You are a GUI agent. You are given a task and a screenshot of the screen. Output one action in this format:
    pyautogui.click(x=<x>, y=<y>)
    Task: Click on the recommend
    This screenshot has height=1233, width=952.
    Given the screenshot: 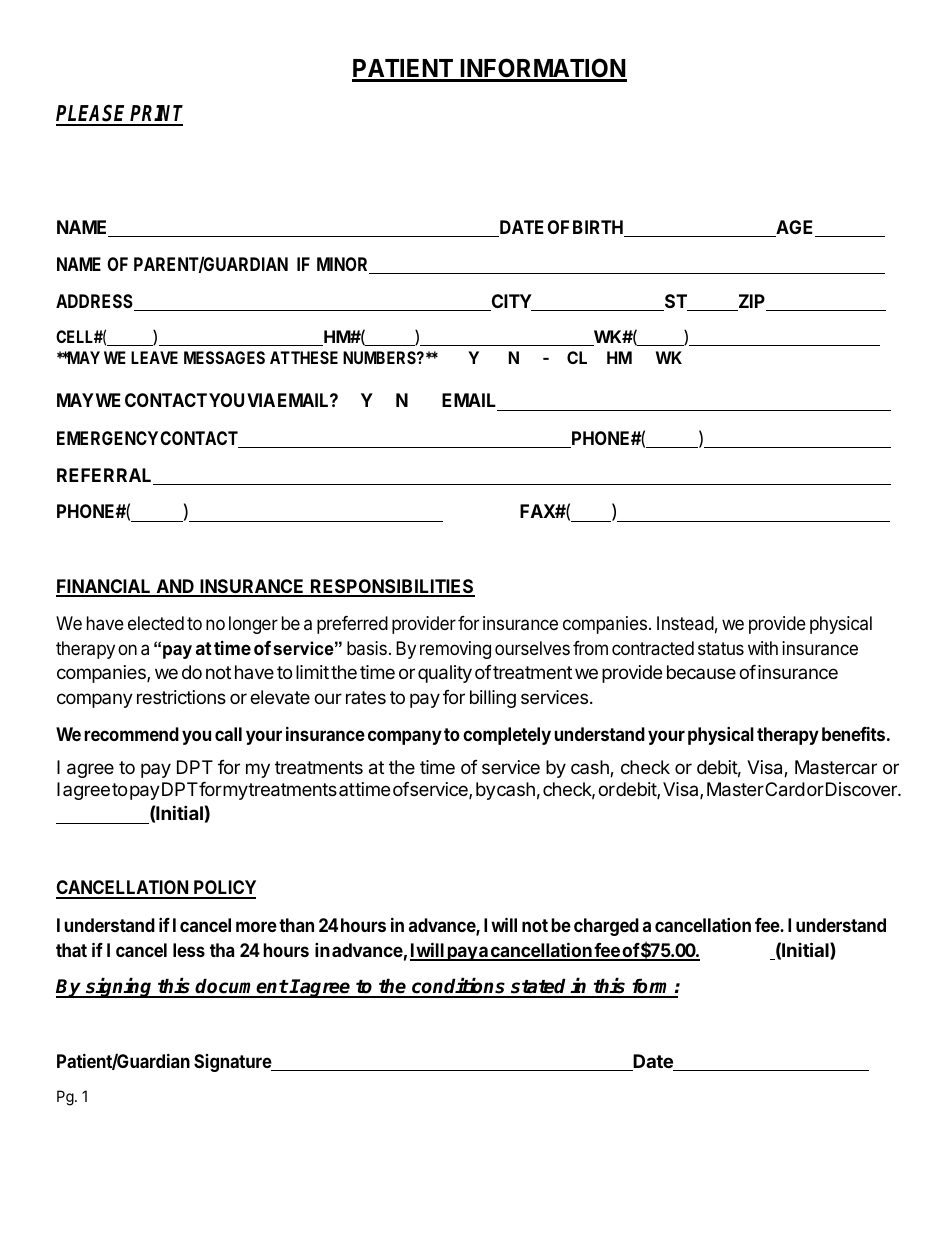 What is the action you would take?
    pyautogui.click(x=131, y=734)
